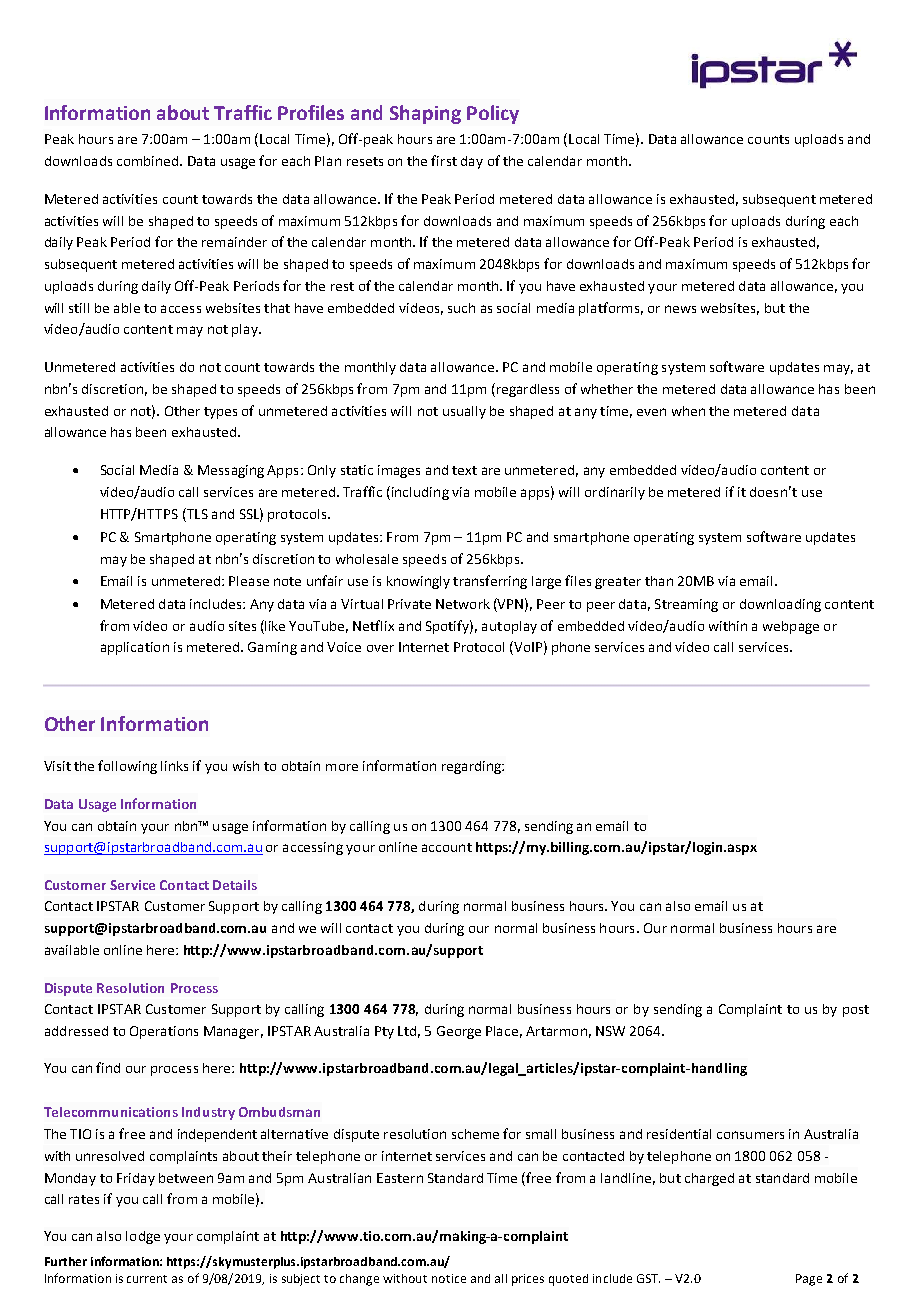  What do you see at coordinates (164, 1032) in the screenshot?
I see `Operations` at bounding box center [164, 1032].
